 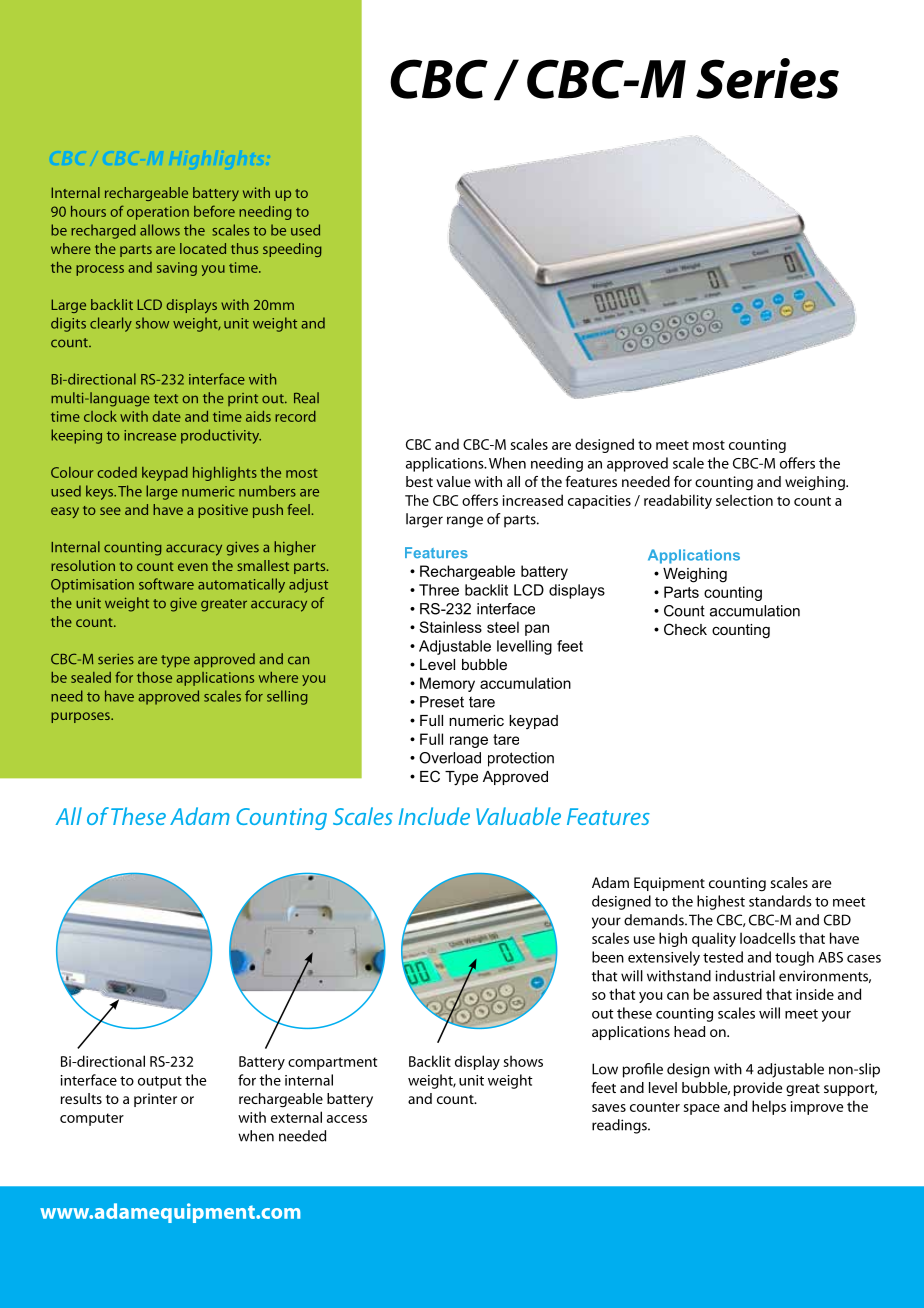 I want to click on standards, so click(x=780, y=901).
